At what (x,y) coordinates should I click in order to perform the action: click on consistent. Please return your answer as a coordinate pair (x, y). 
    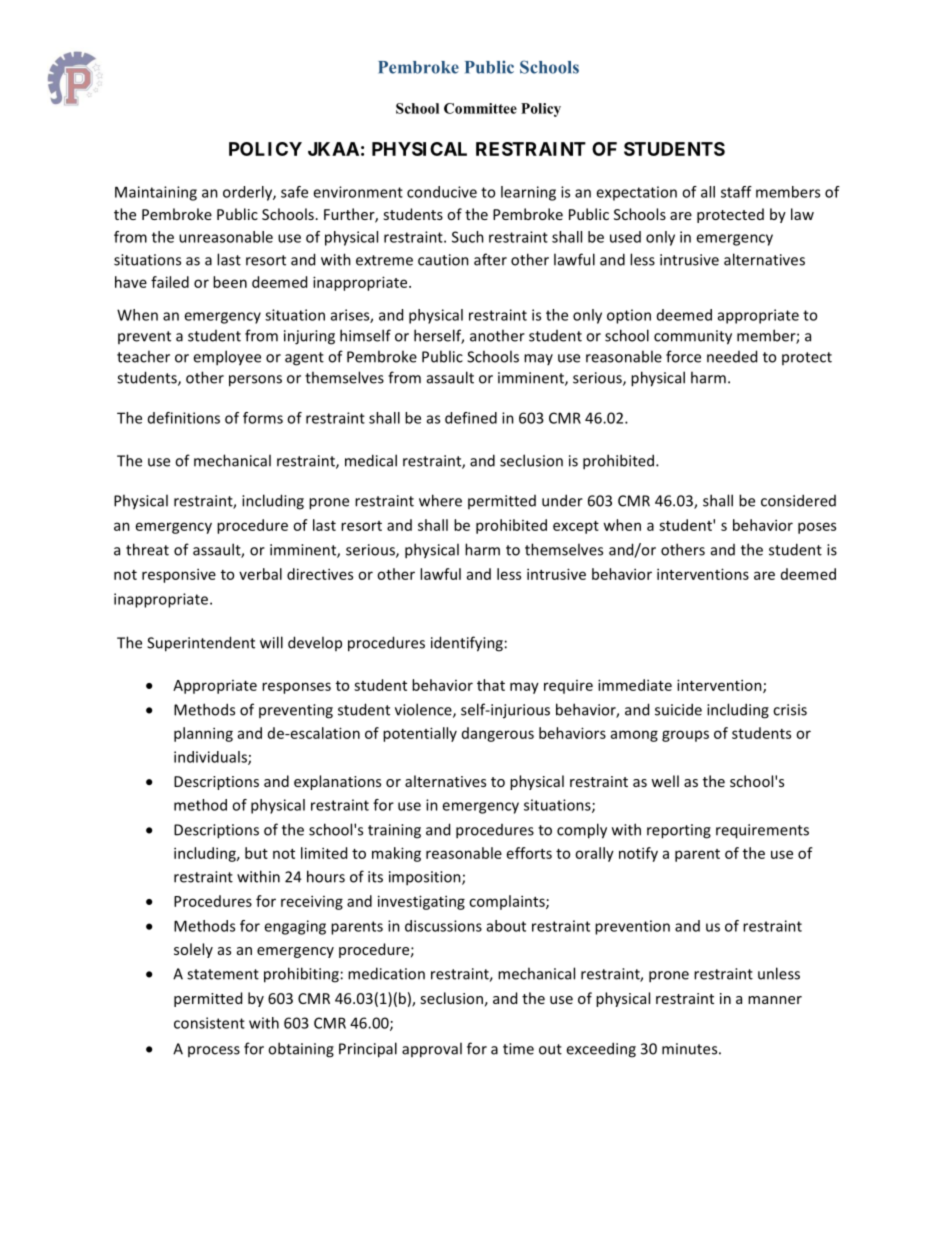
    Looking at the image, I should click on (209, 1023).
